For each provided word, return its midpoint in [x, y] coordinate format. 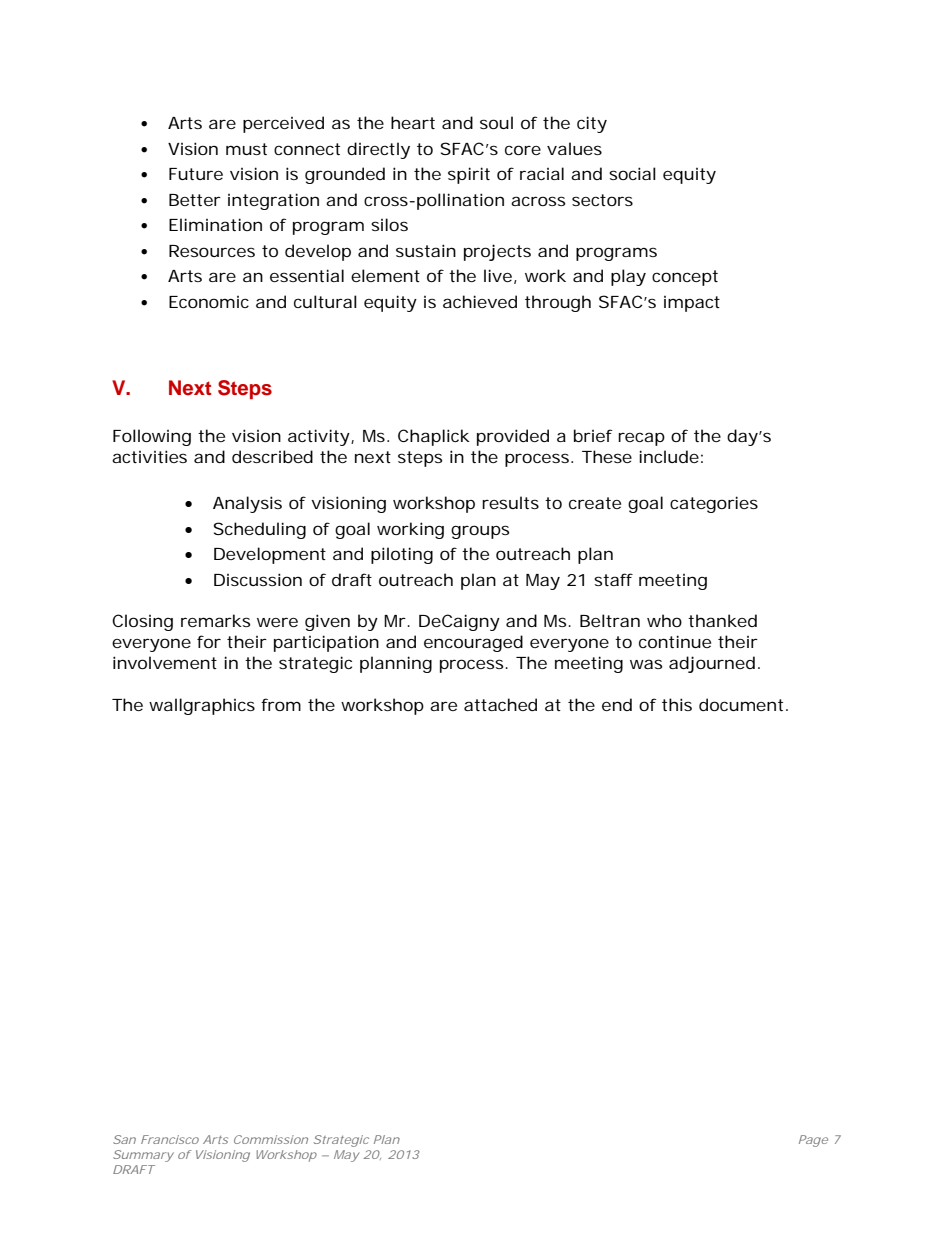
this [677, 704]
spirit [469, 175]
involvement [165, 662]
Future [196, 174]
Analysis [247, 504]
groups [480, 532]
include [669, 456]
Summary [143, 1156]
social [632, 173]
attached [500, 704]
